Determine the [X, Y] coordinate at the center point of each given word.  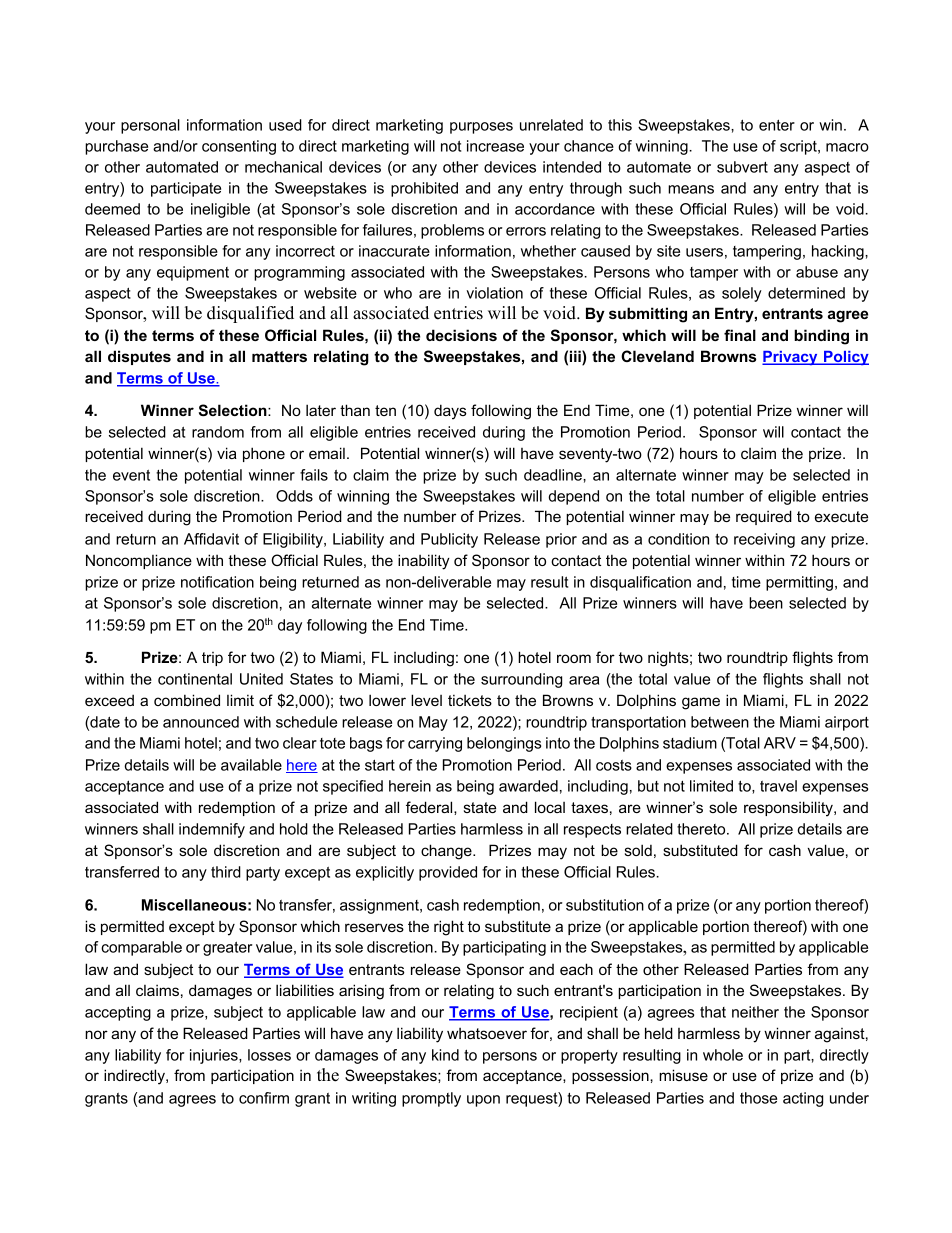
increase [495, 146]
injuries [215, 1056]
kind [445, 1055]
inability [424, 562]
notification [217, 582]
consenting [239, 147]
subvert [742, 167]
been [766, 603]
